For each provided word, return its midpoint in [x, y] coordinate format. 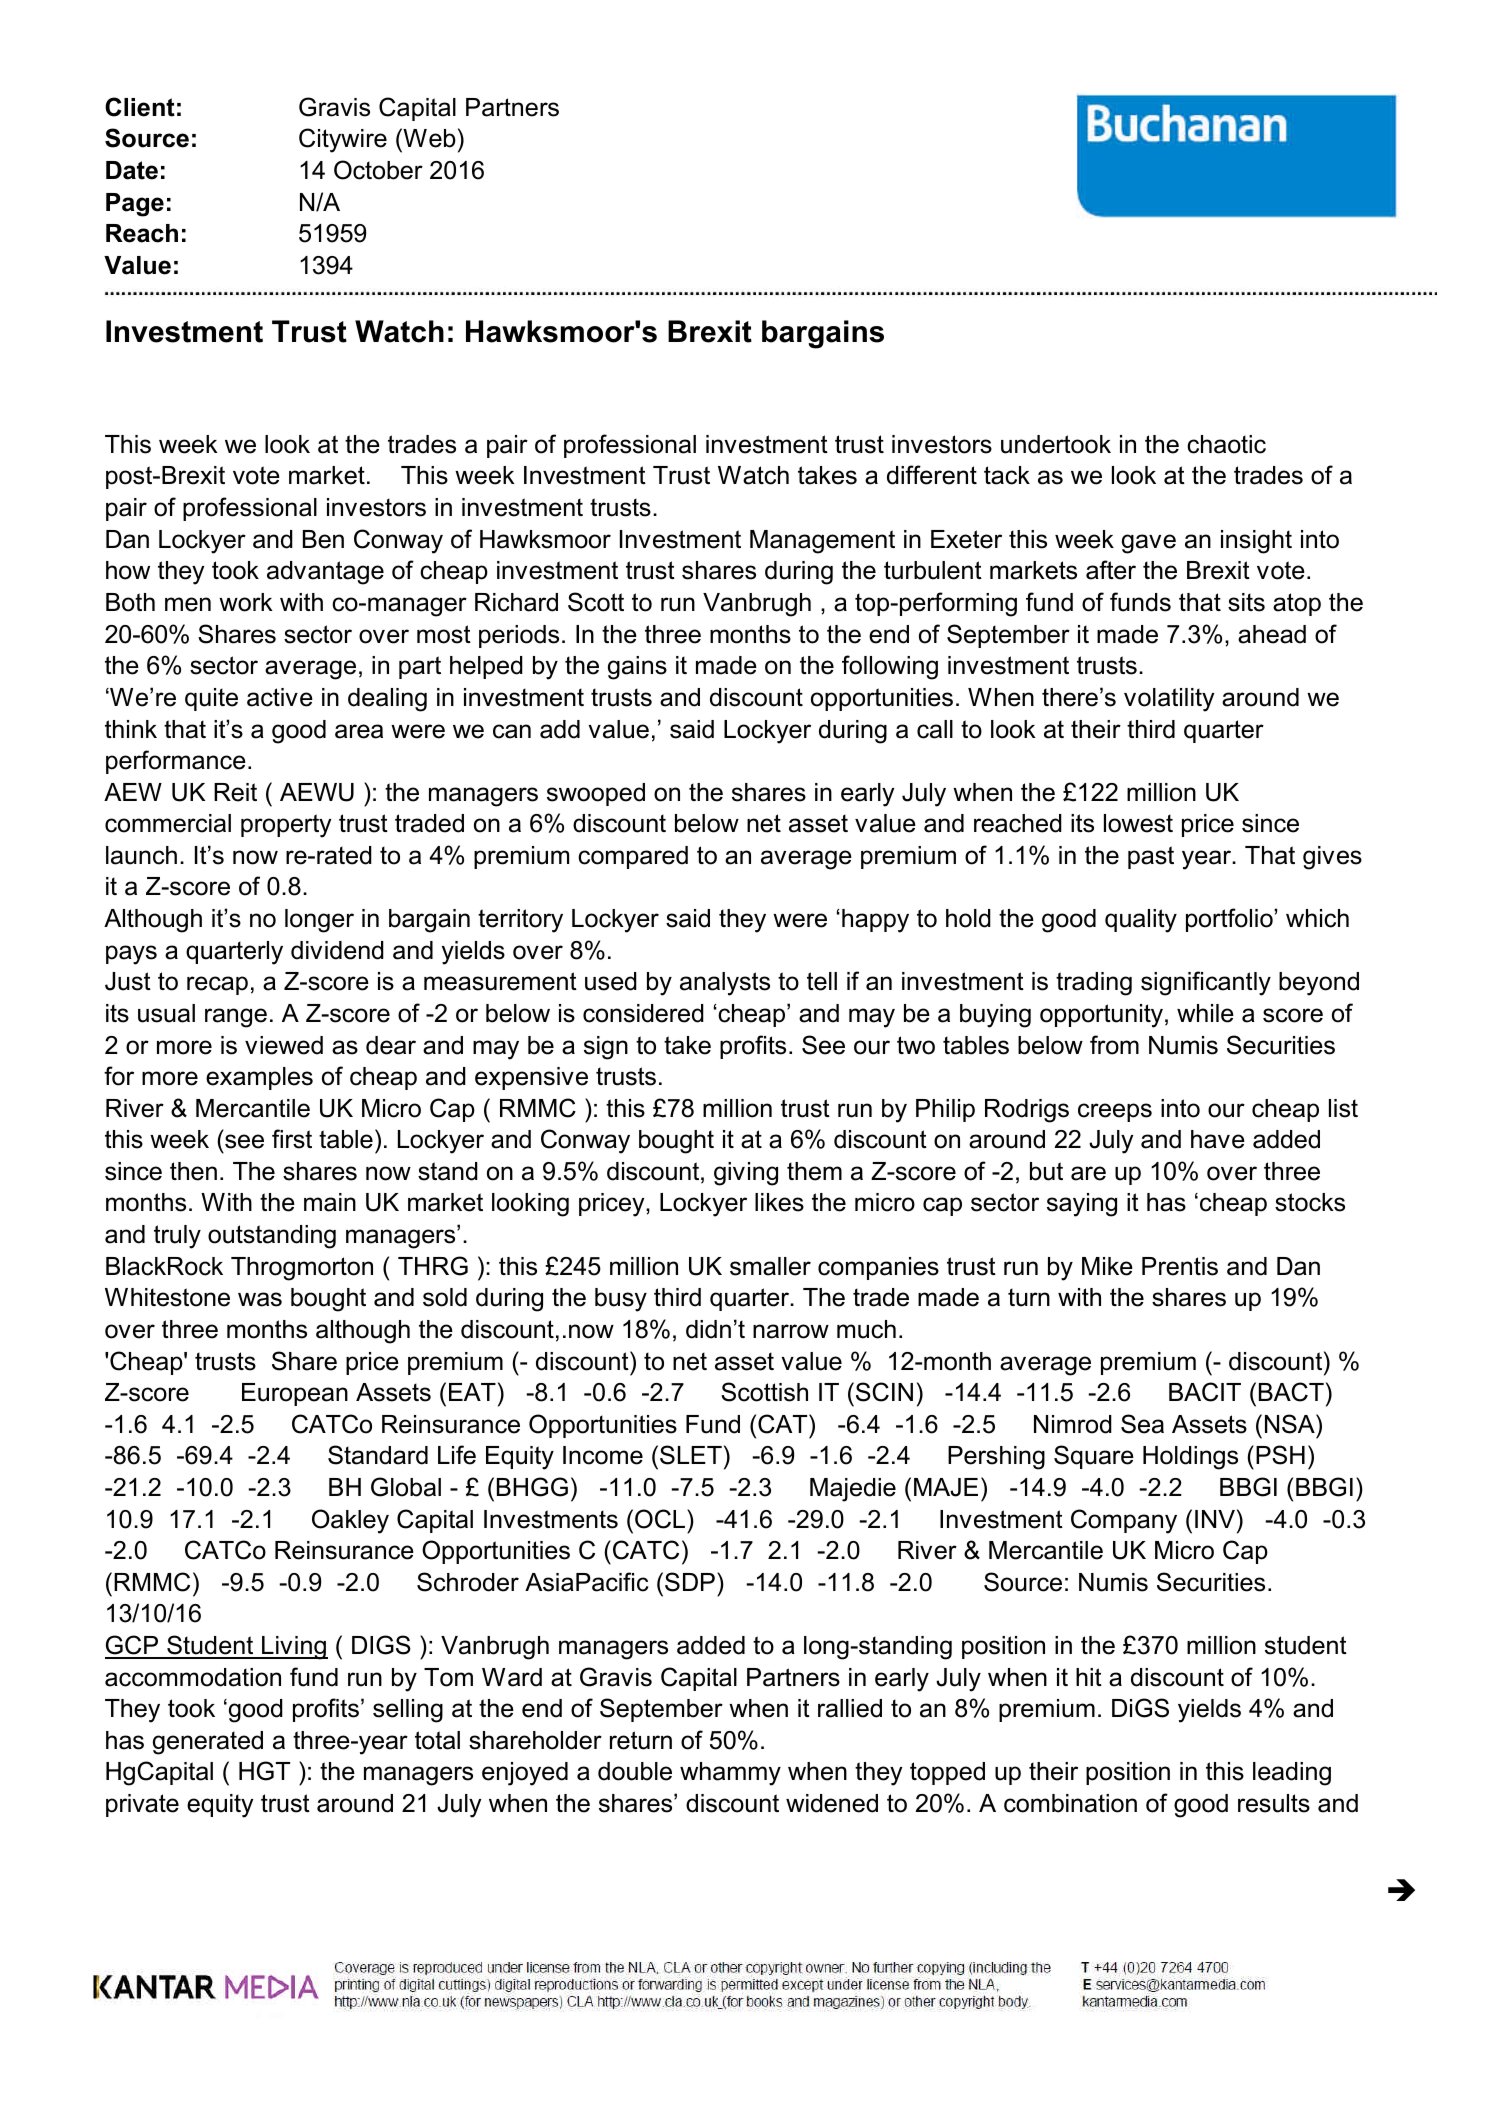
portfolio [1230, 920]
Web [428, 138]
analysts [725, 984]
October [378, 170]
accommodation [193, 1677]
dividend [337, 950]
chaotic [1226, 444]
